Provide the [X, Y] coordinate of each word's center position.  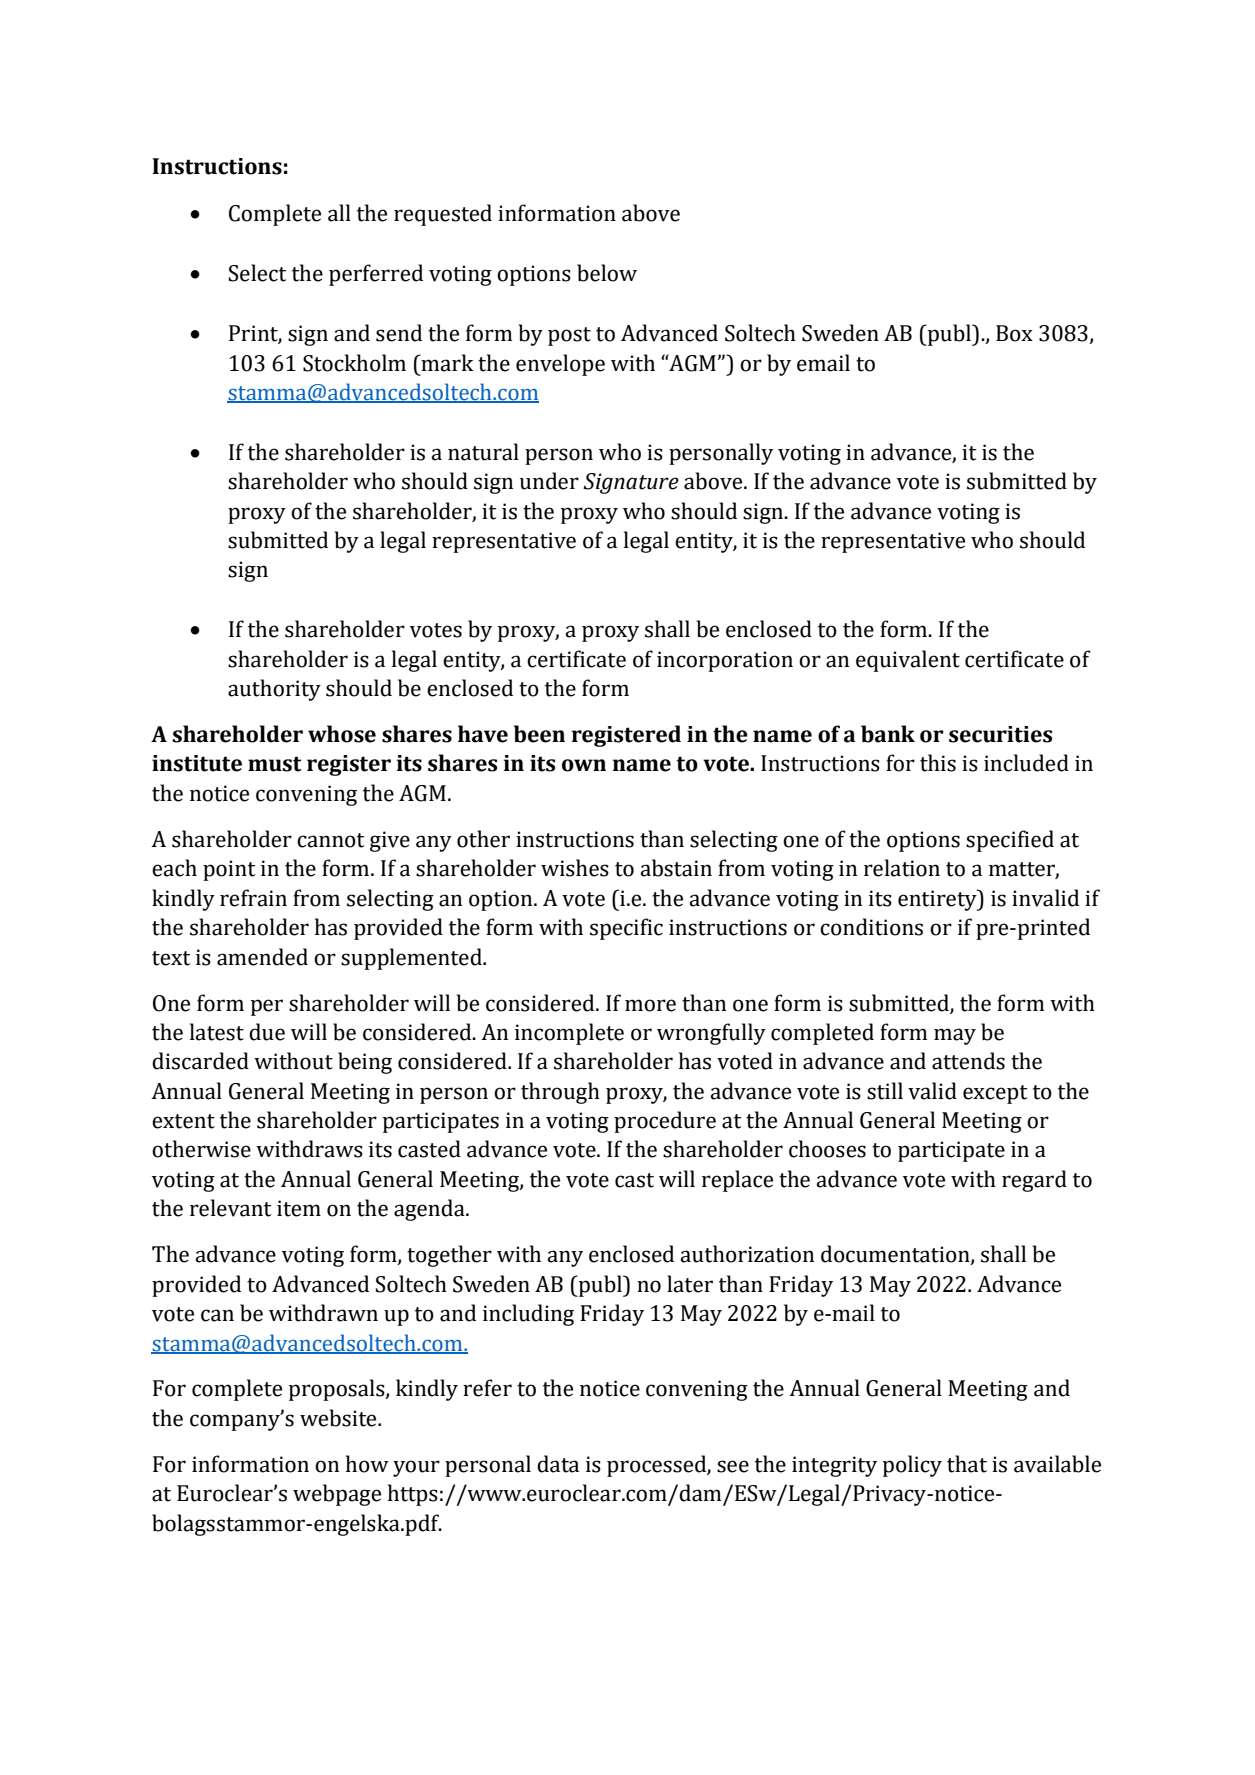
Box [1014, 333]
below [607, 273]
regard [1034, 1181]
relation [902, 868]
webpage [337, 1495]
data [558, 1464]
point [229, 870]
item [299, 1208]
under [549, 481]
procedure [665, 1122]
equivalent [908, 661]
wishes [575, 868]
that [967, 1464]
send [399, 333]
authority [274, 690]
